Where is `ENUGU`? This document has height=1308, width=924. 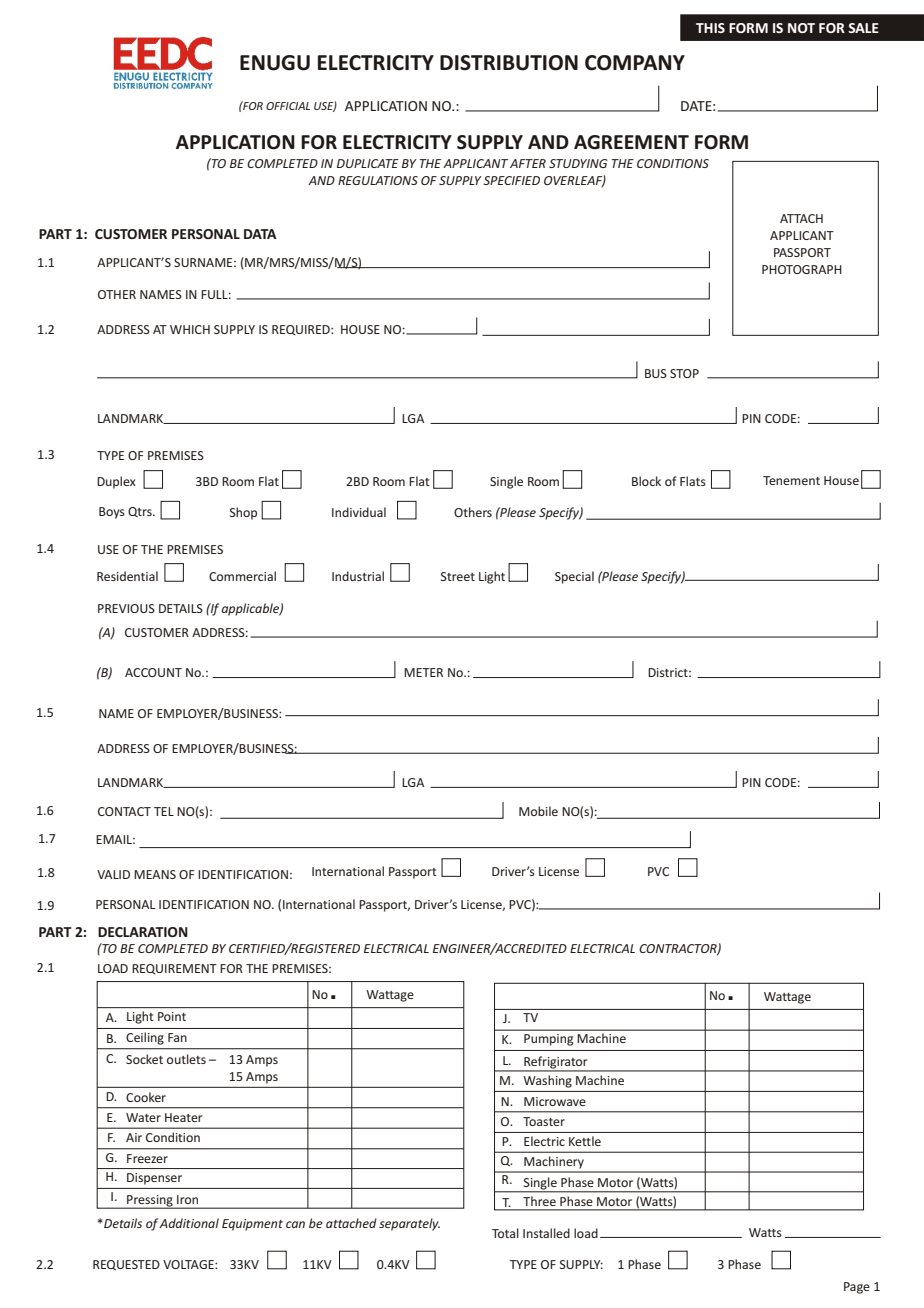
ENUGU is located at coordinates (275, 63).
